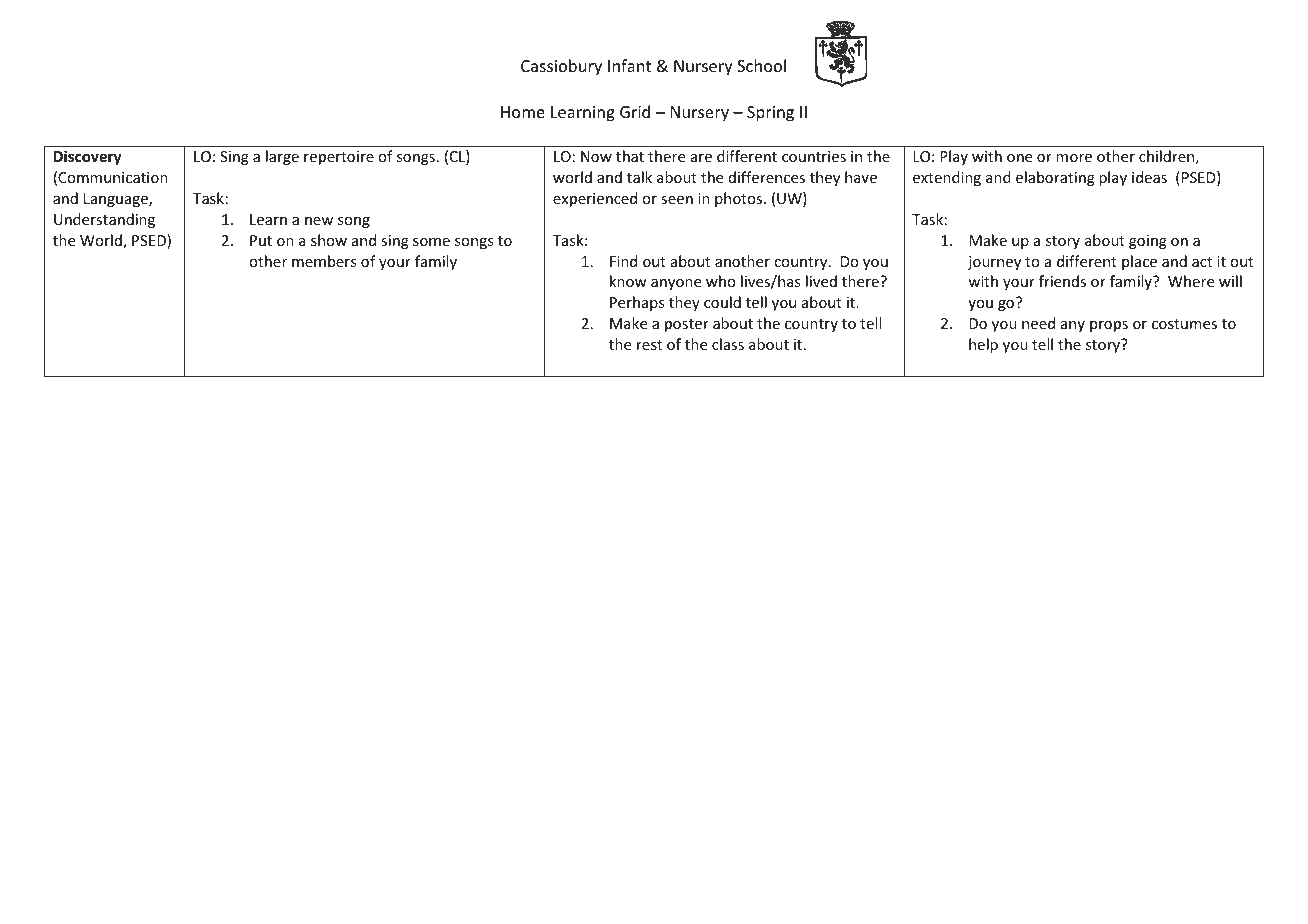 This screenshot has height=924, width=1308. I want to click on props, so click(1109, 326).
